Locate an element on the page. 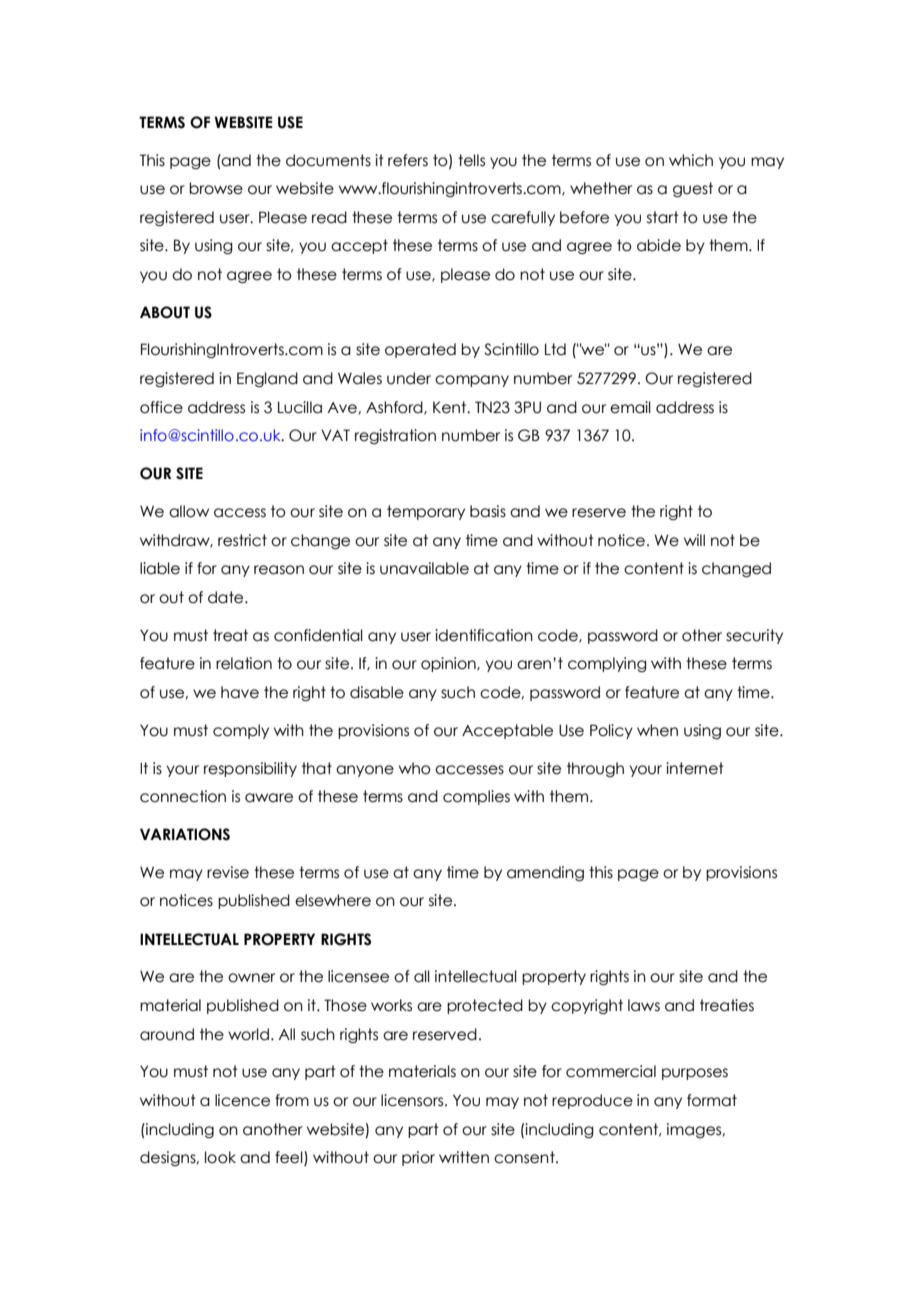 This image has width=924, height=1308. security is located at coordinates (754, 636).
